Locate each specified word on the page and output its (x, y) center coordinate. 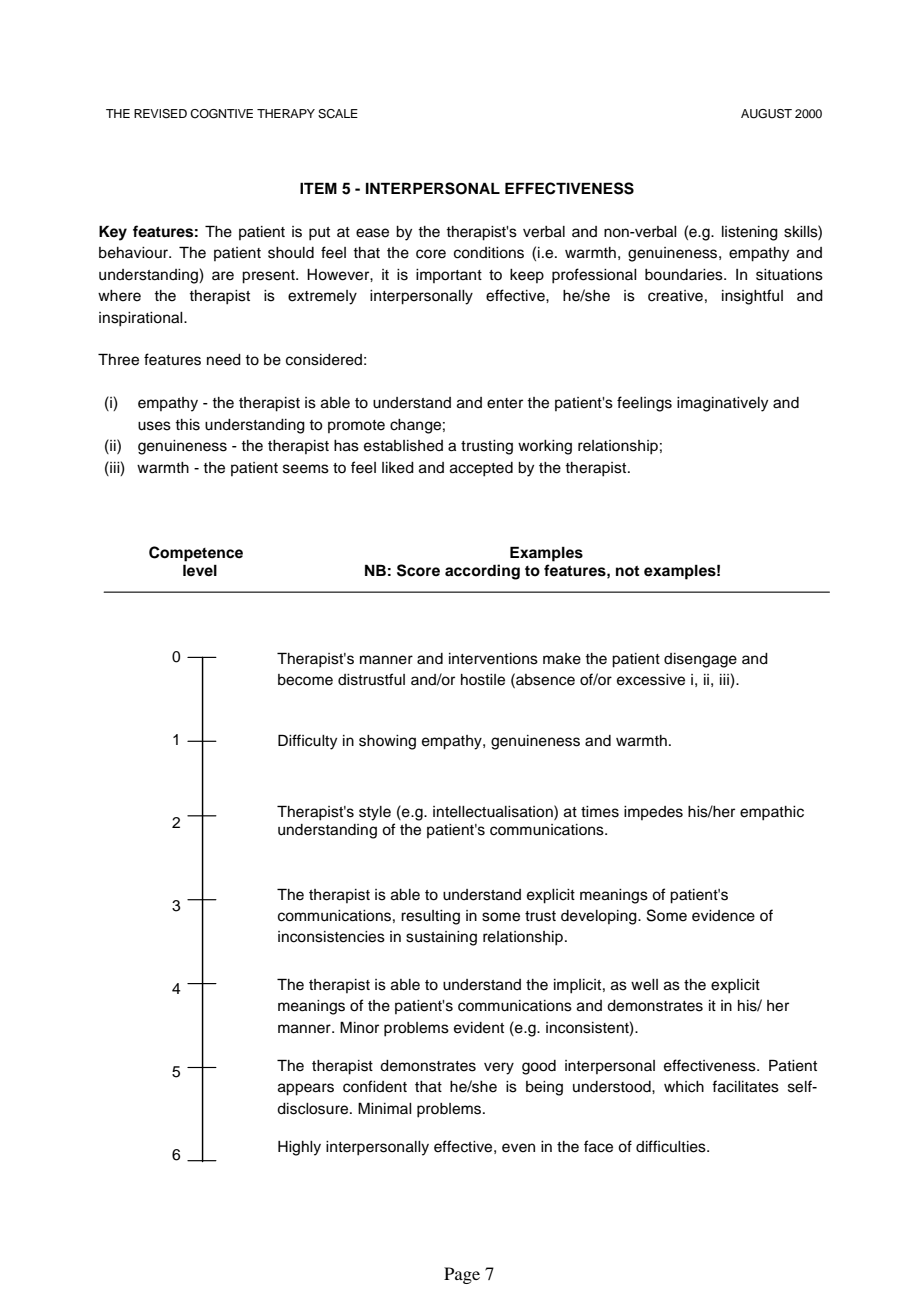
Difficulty (307, 742)
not (627, 571)
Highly (299, 1148)
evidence (723, 916)
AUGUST (766, 114)
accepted (481, 469)
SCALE (338, 114)
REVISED (160, 114)
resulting (430, 917)
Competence (196, 554)
